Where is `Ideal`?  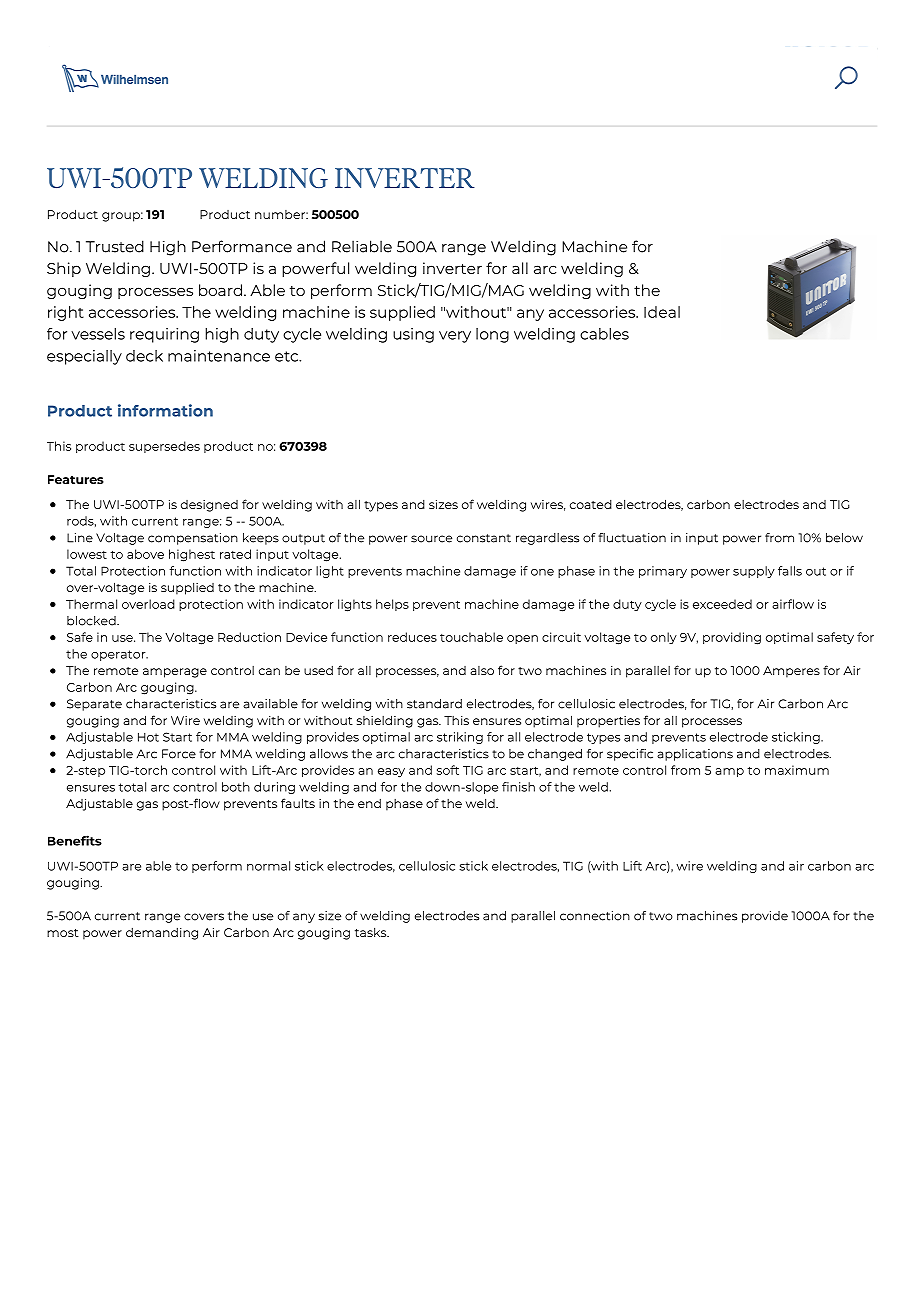
Ideal is located at coordinates (662, 312).
